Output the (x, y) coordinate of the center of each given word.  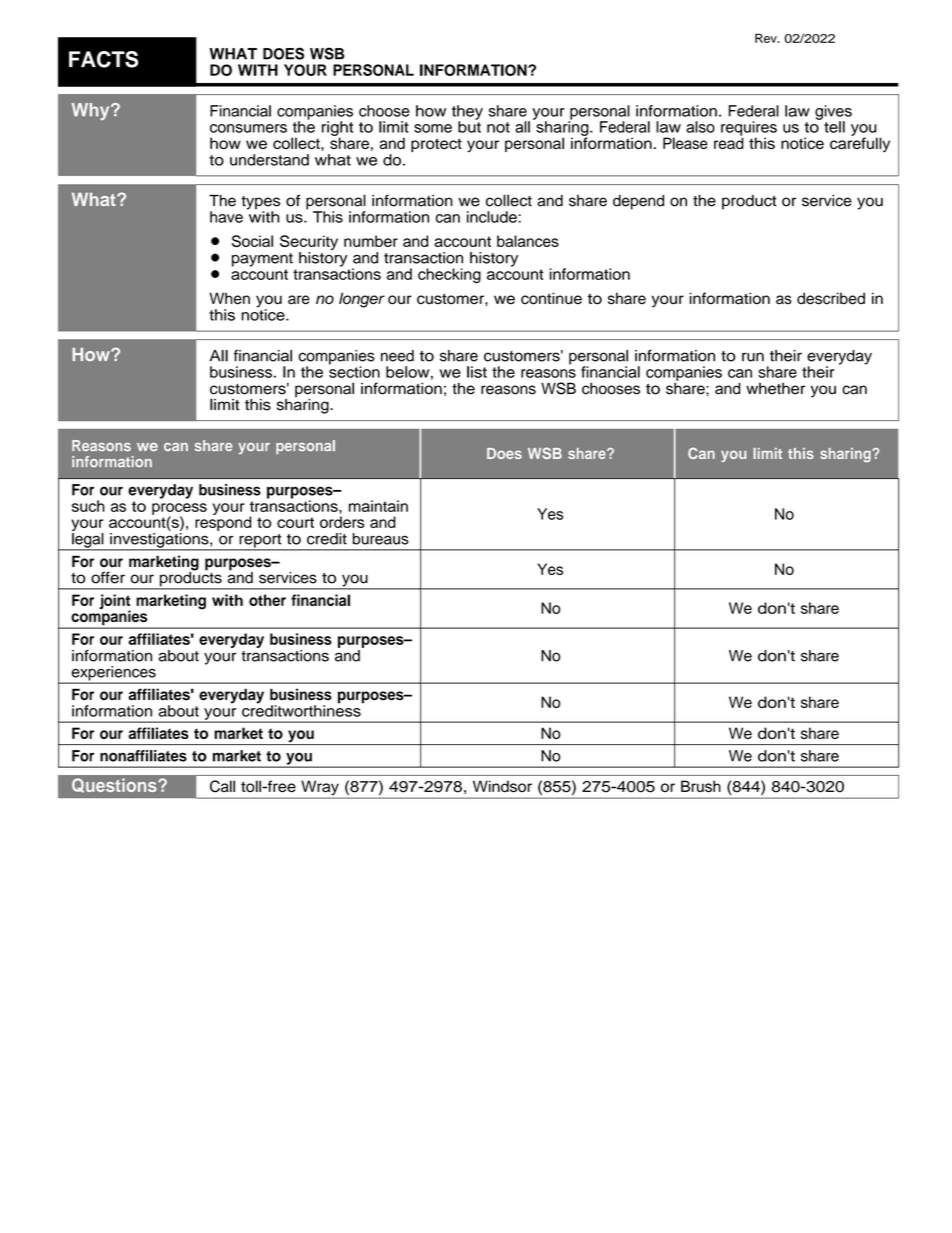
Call (222, 786)
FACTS (103, 59)
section (354, 371)
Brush (701, 786)
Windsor (502, 786)
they (467, 113)
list (477, 372)
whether (775, 389)
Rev (767, 38)
